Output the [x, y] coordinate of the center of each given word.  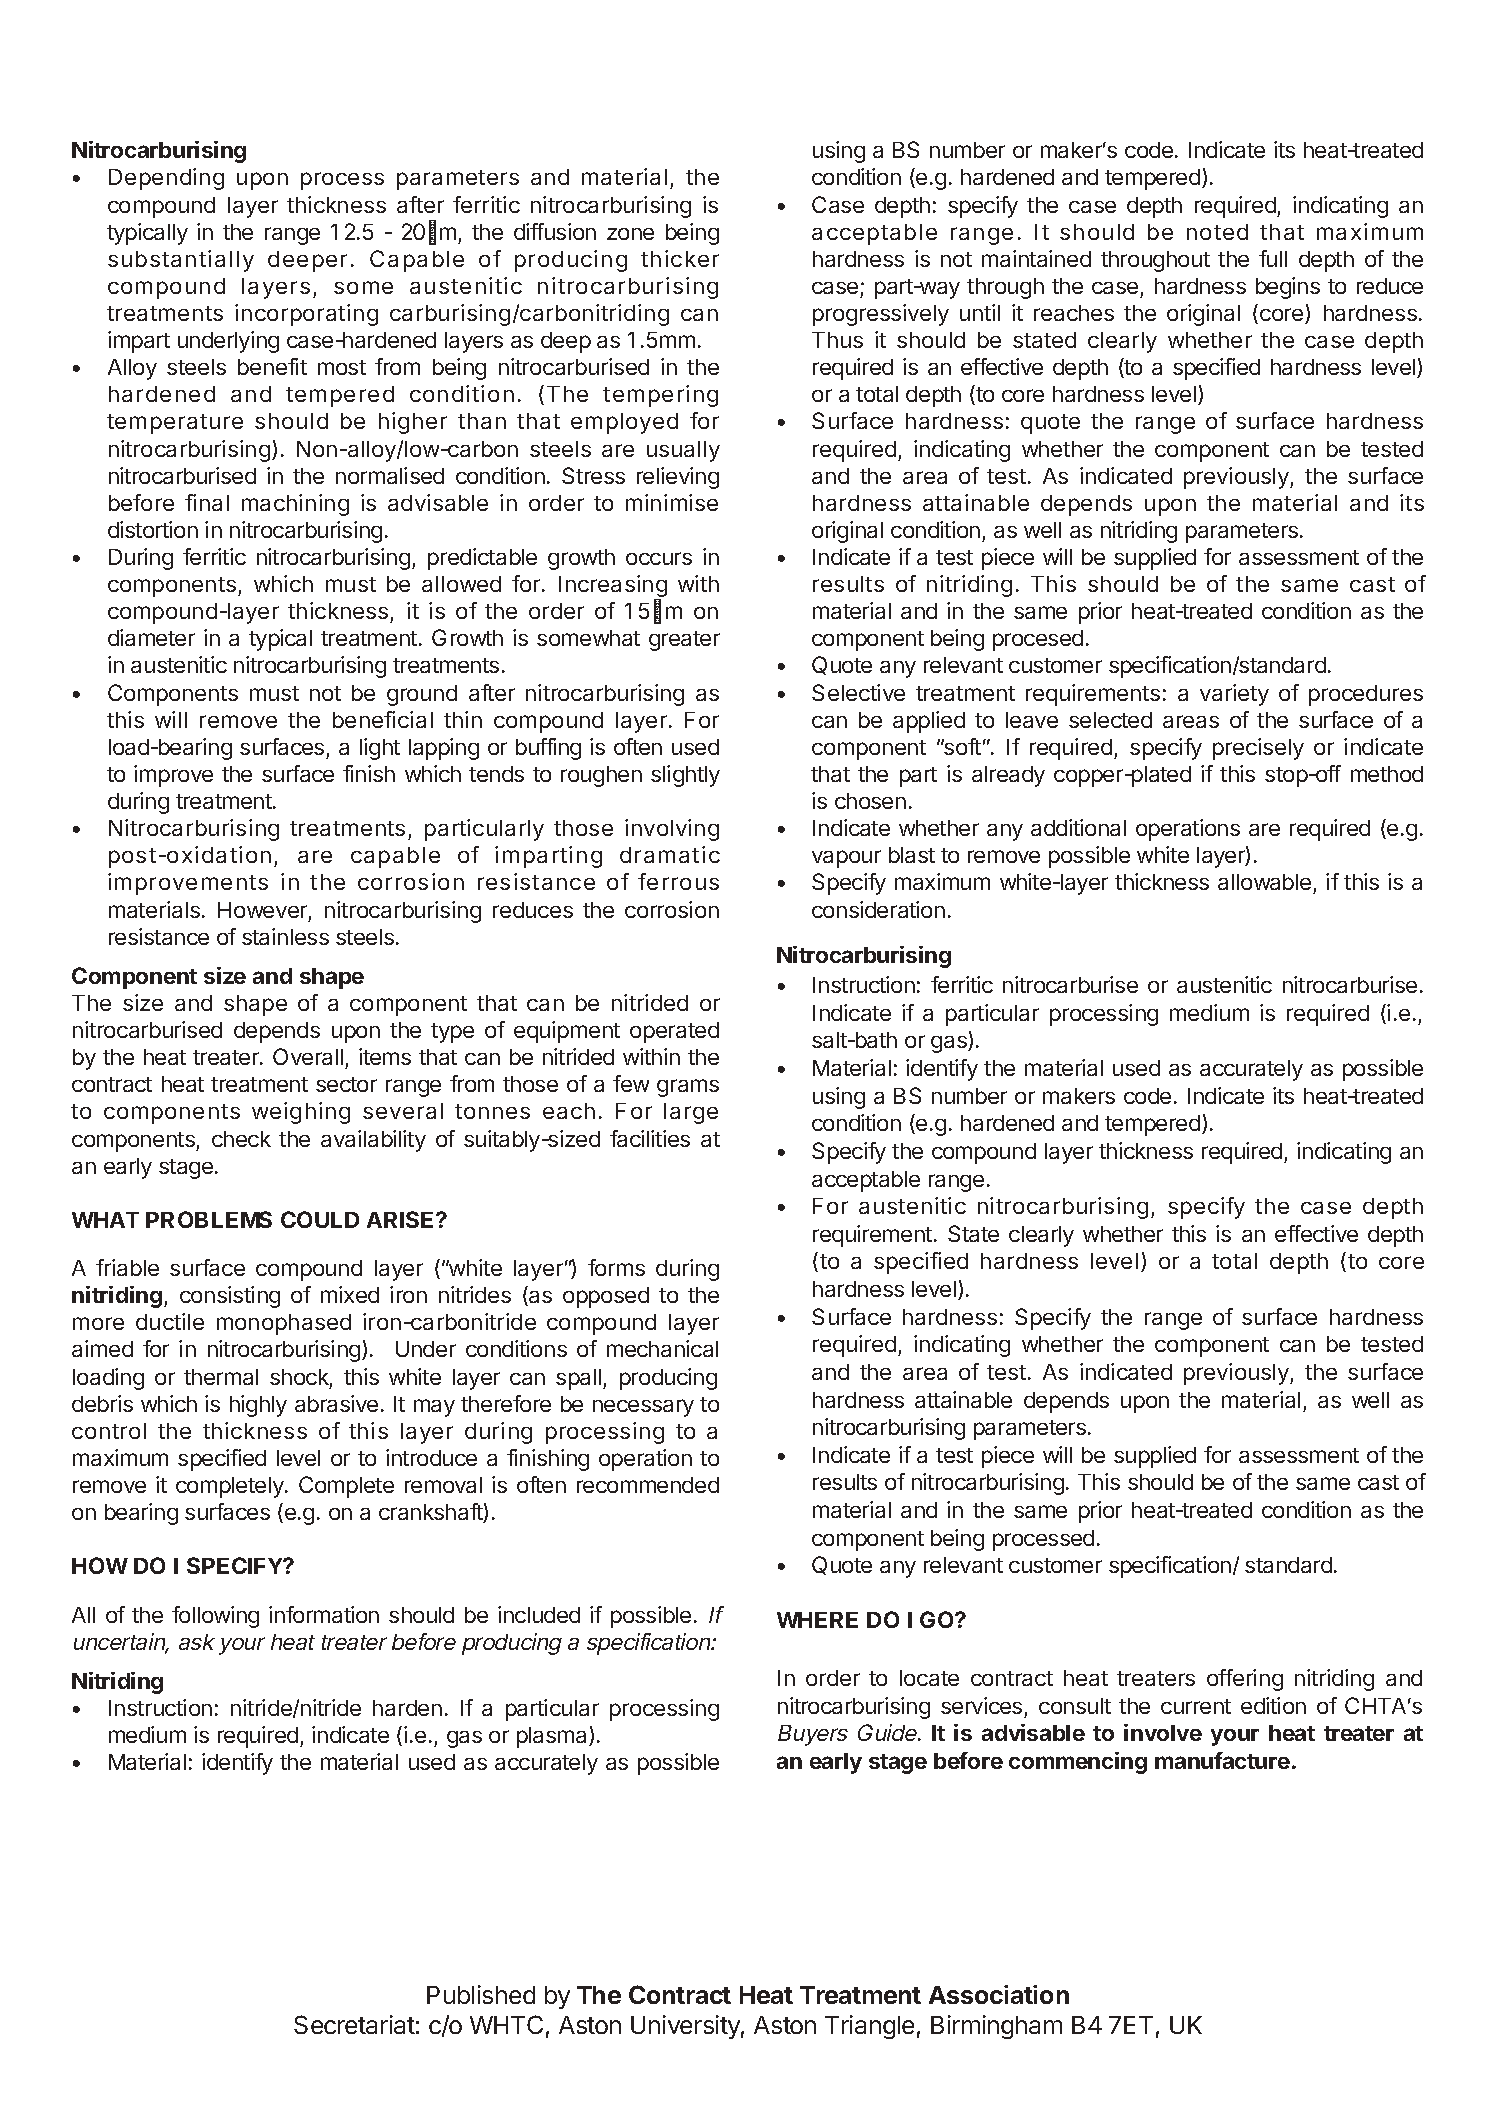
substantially [181, 261]
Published [481, 1994]
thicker [680, 258]
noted [1217, 232]
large [691, 1113]
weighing [301, 1113]
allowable [1266, 884]
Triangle [869, 2027]
